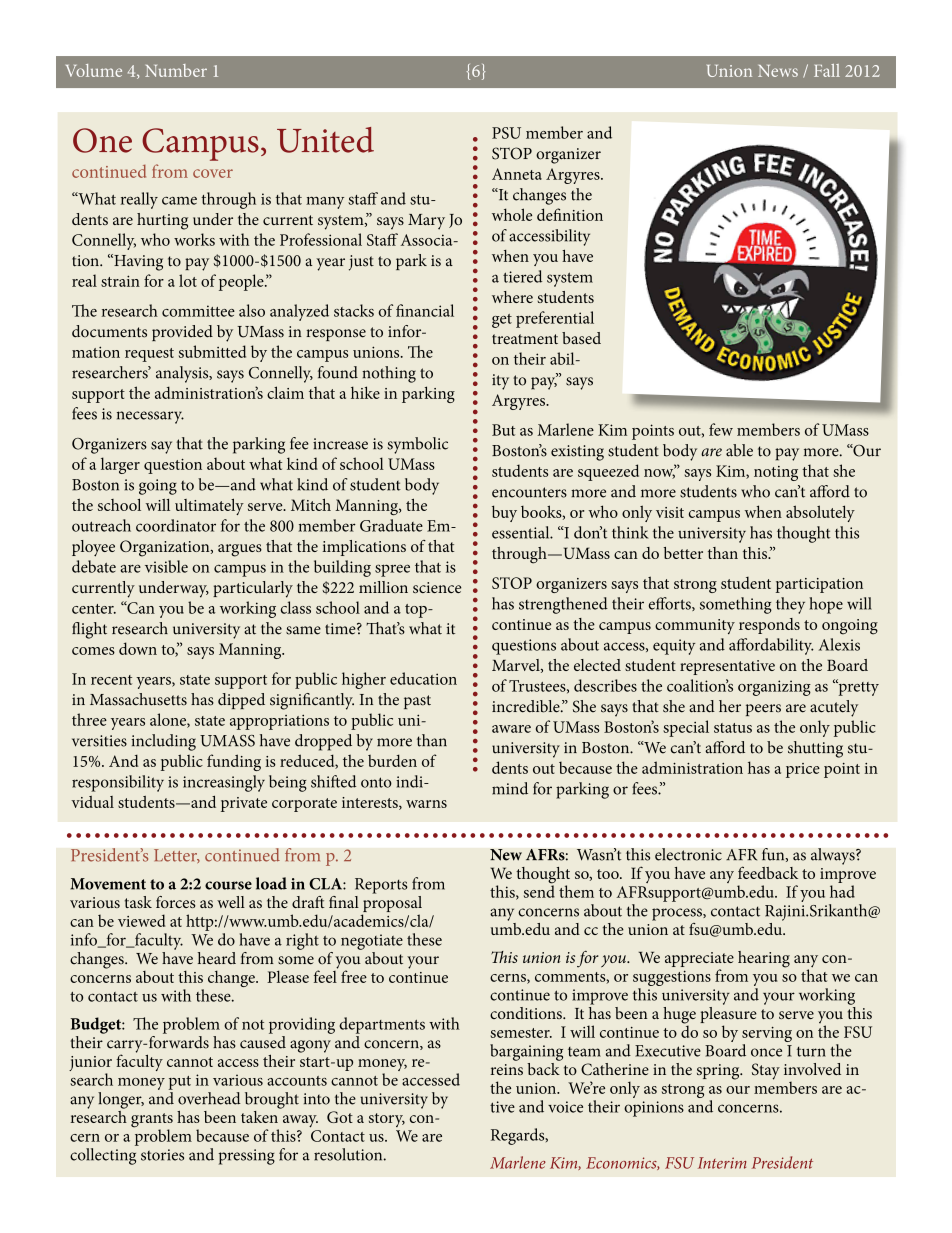  I want to click on News, so click(778, 71).
